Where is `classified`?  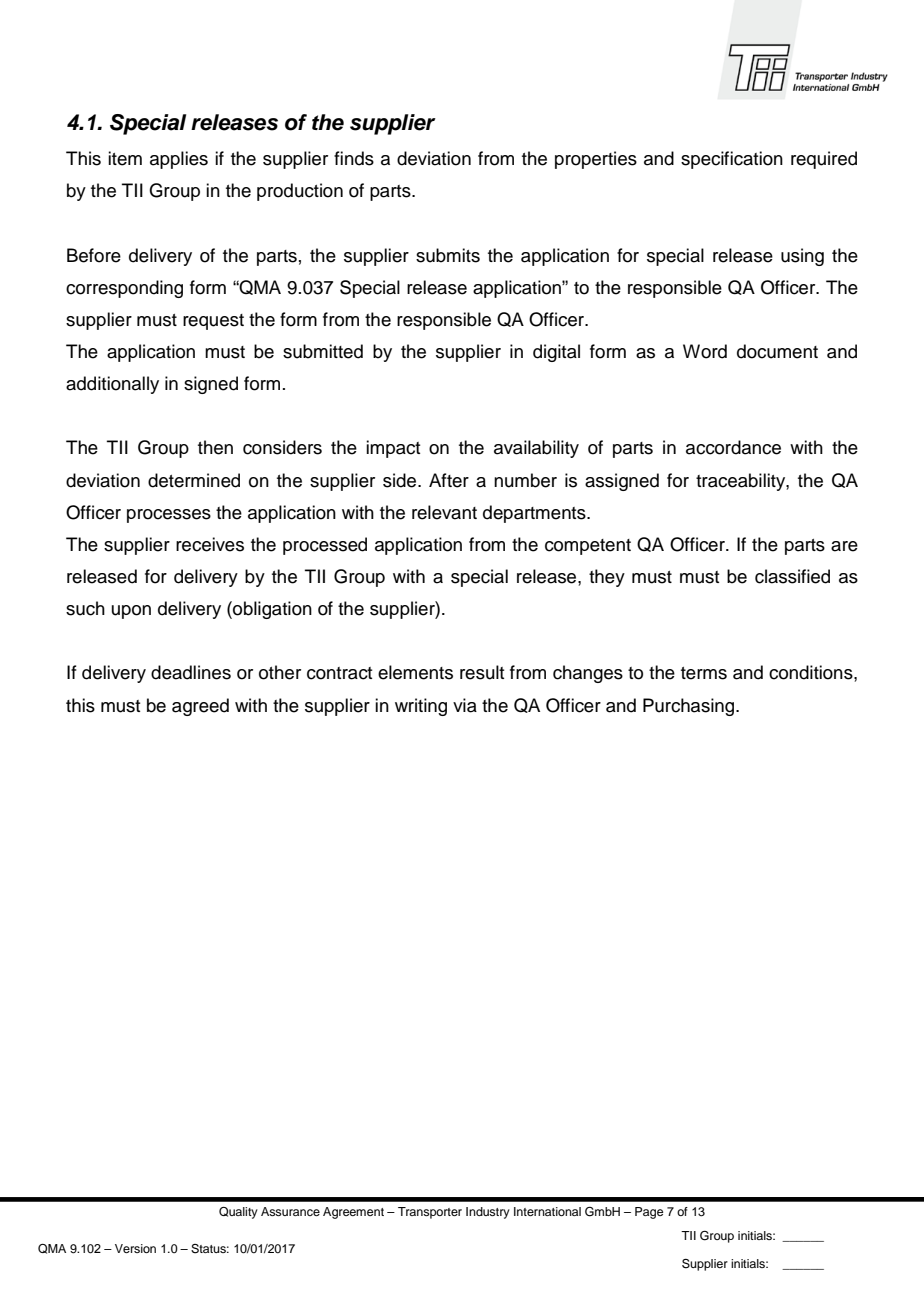
classified is located at coordinates (792, 576).
